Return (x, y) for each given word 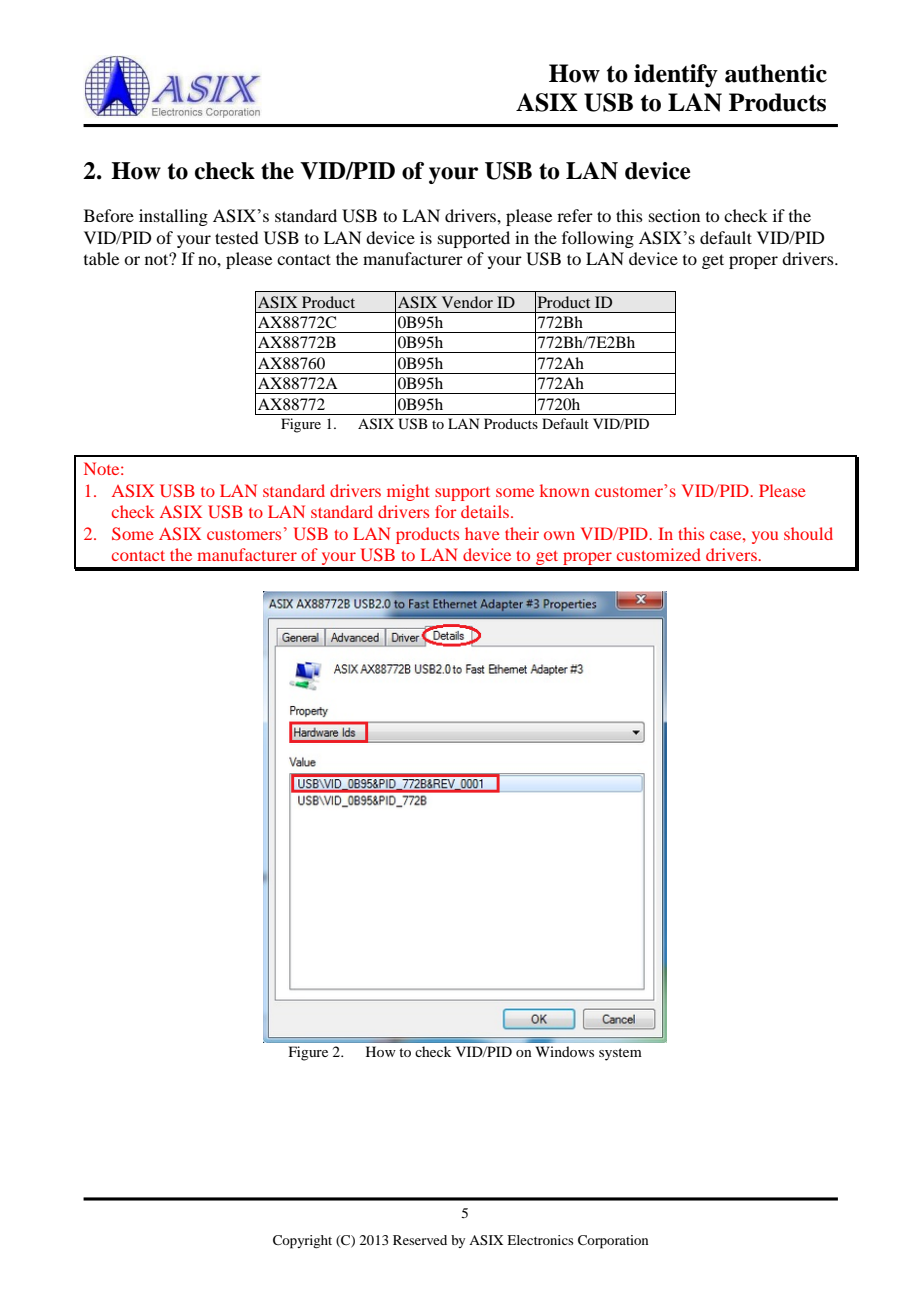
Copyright (302, 1242)
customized (659, 554)
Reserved (420, 1240)
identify (676, 76)
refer (575, 215)
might (408, 492)
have (482, 533)
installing (173, 217)
